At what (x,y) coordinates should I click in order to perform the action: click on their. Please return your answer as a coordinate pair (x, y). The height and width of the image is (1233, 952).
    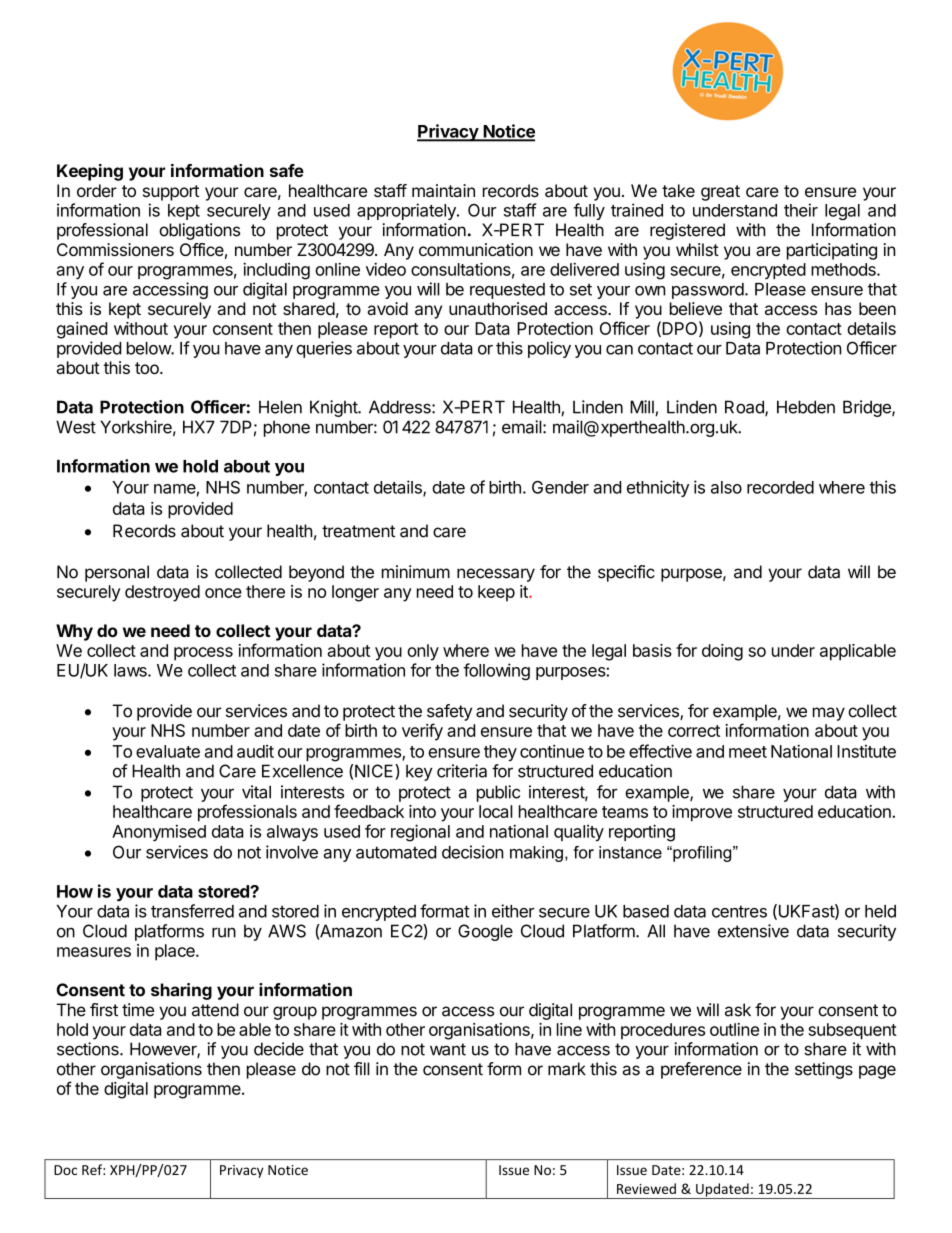
    Looking at the image, I should click on (801, 210).
